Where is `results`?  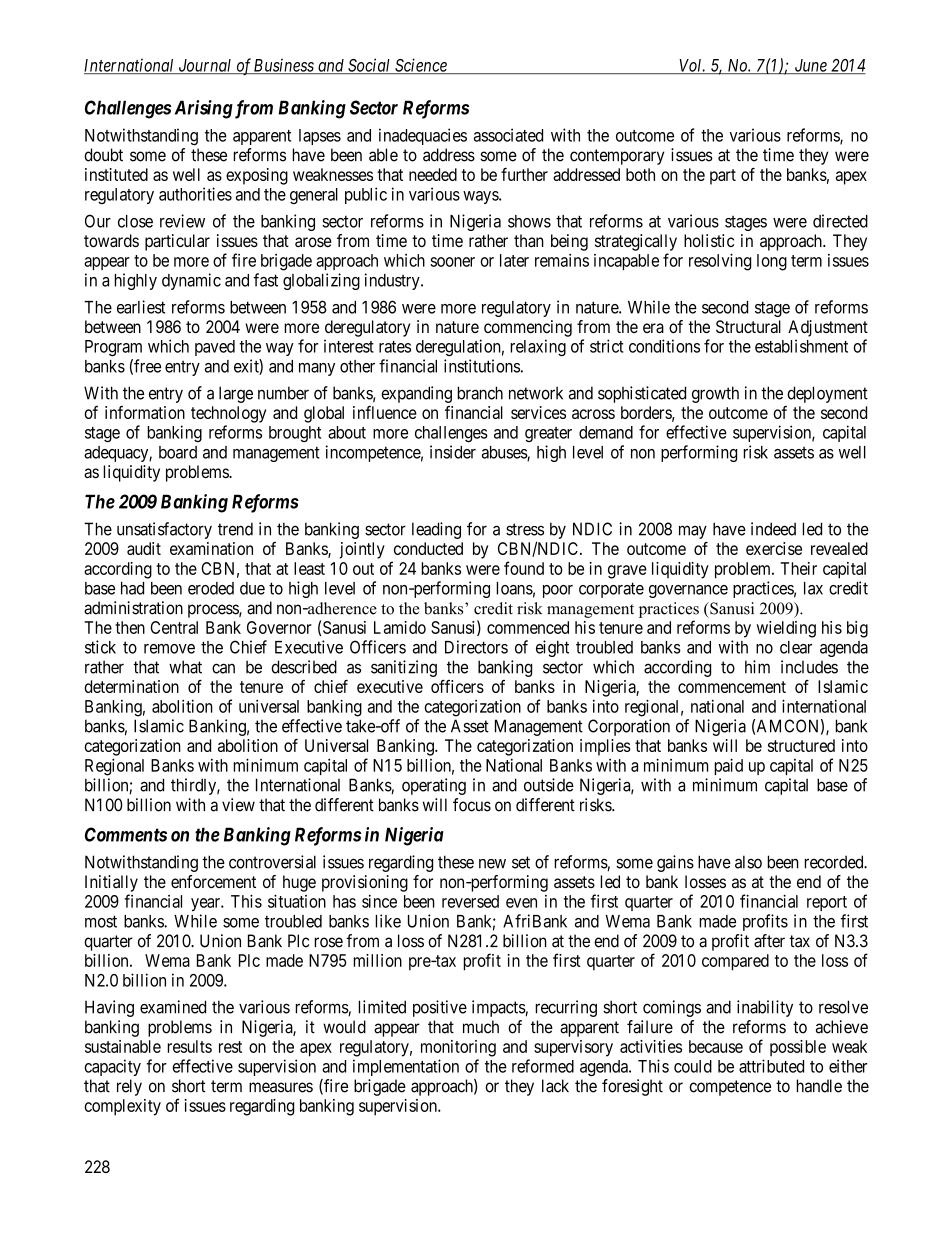 results is located at coordinates (189, 1046).
